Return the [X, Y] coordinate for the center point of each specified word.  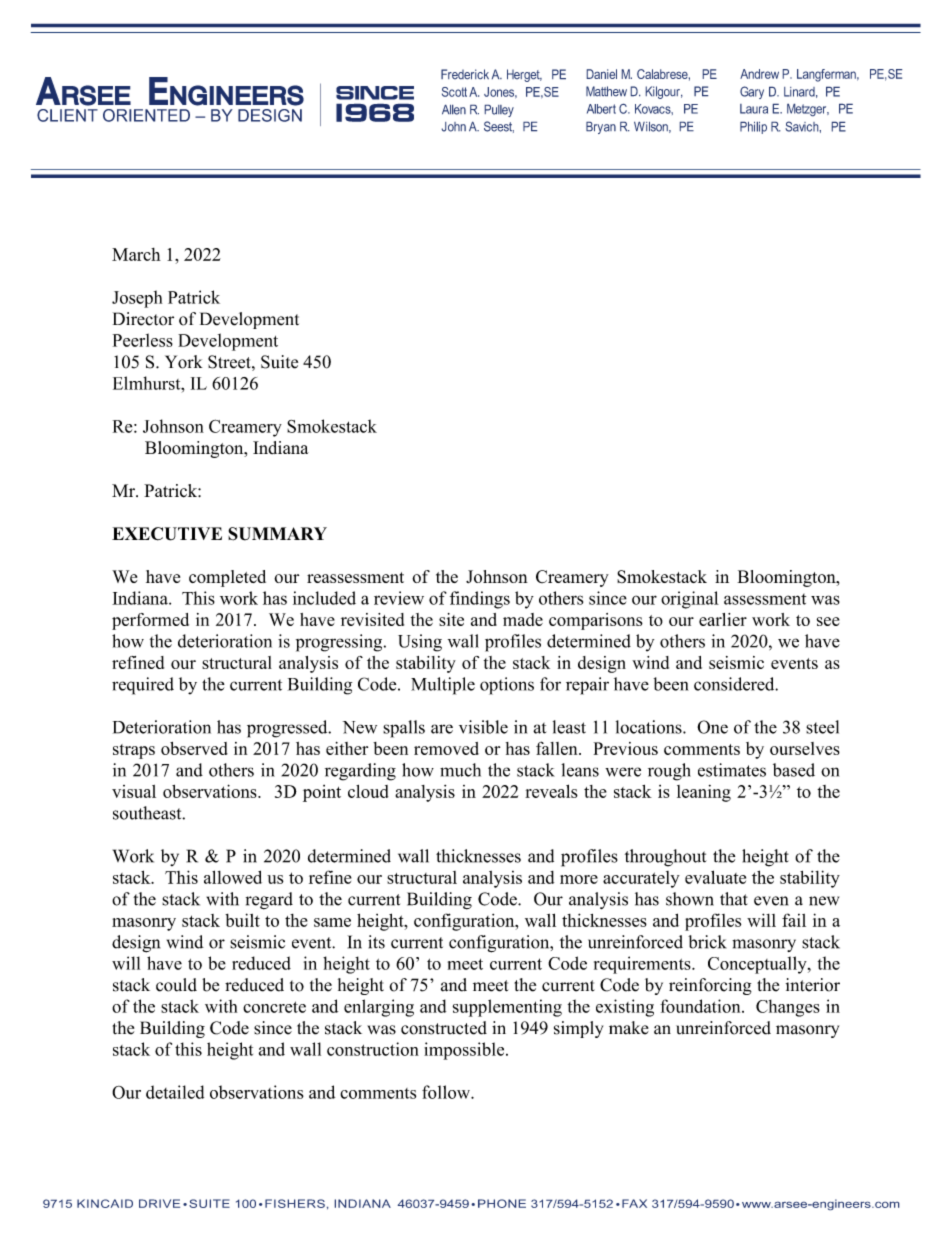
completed [227, 578]
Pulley [499, 110]
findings [480, 600]
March [136, 254]
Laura [754, 109]
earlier [723, 619]
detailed [175, 1092]
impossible [465, 1051]
